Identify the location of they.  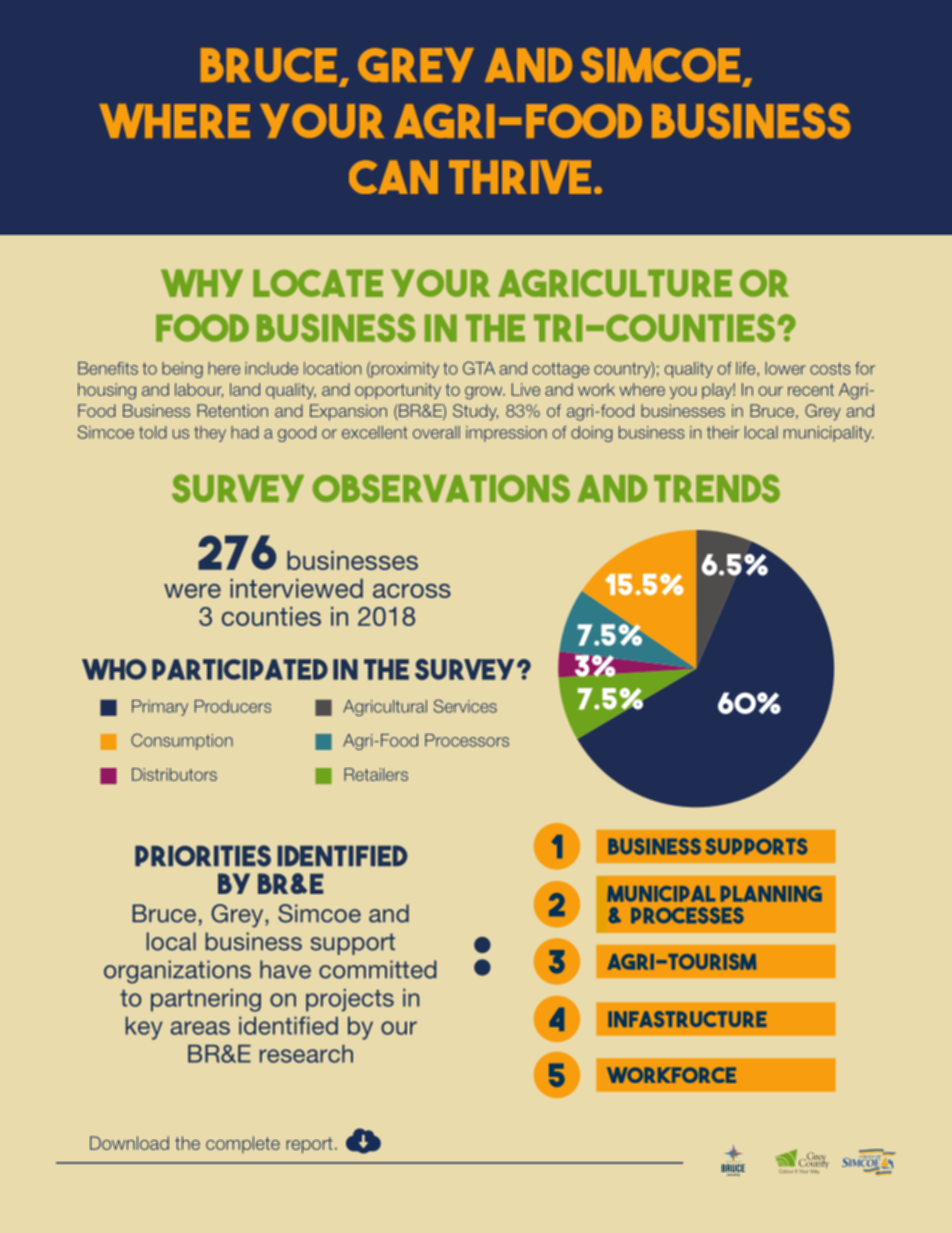
(210, 434).
